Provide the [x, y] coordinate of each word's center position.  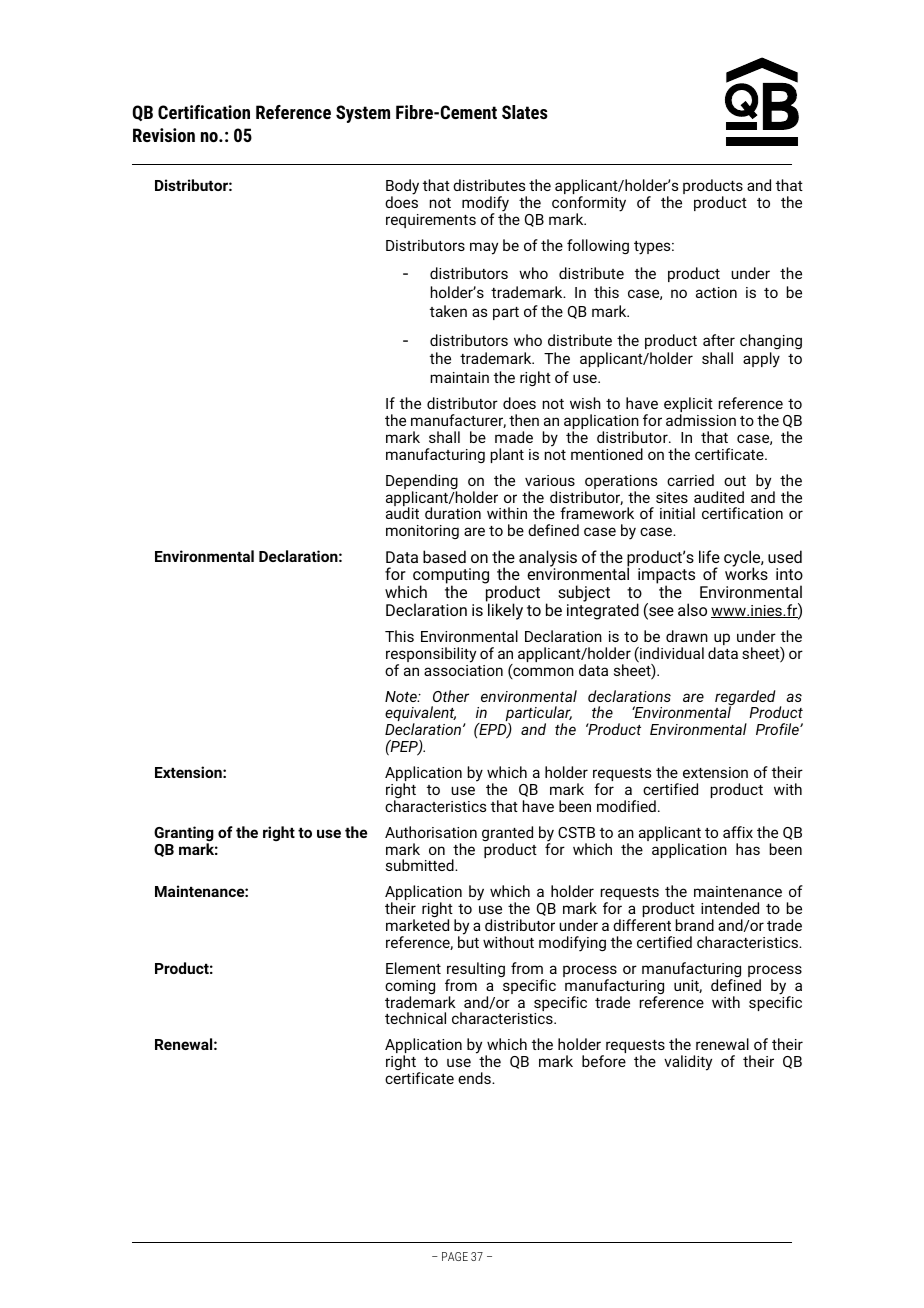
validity [688, 1063]
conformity [589, 205]
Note [402, 696]
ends [475, 1078]
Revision [164, 135]
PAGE [455, 1256]
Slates [525, 112]
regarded [745, 699]
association [463, 669]
